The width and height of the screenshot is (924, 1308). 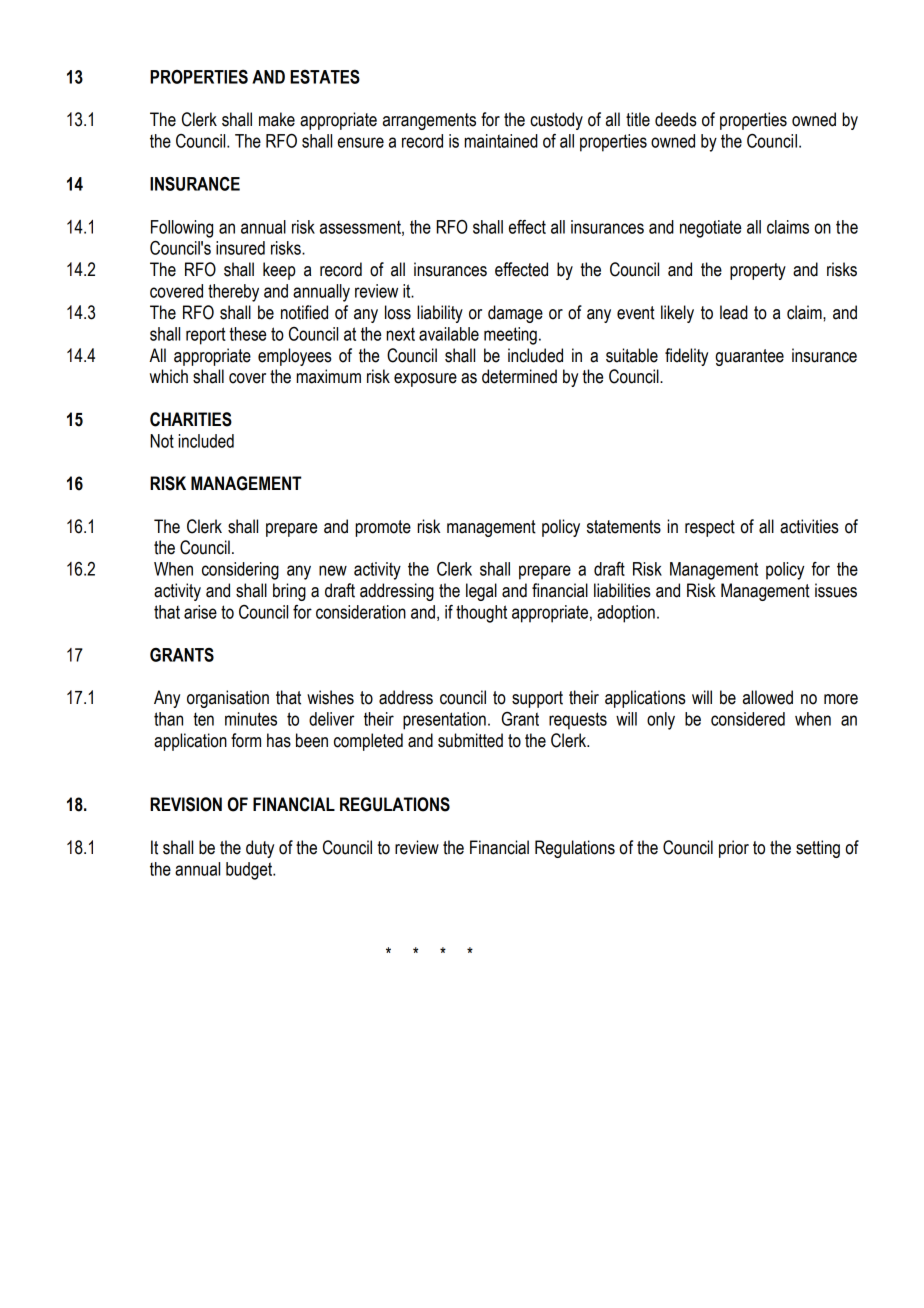 I want to click on prior, so click(x=734, y=849).
